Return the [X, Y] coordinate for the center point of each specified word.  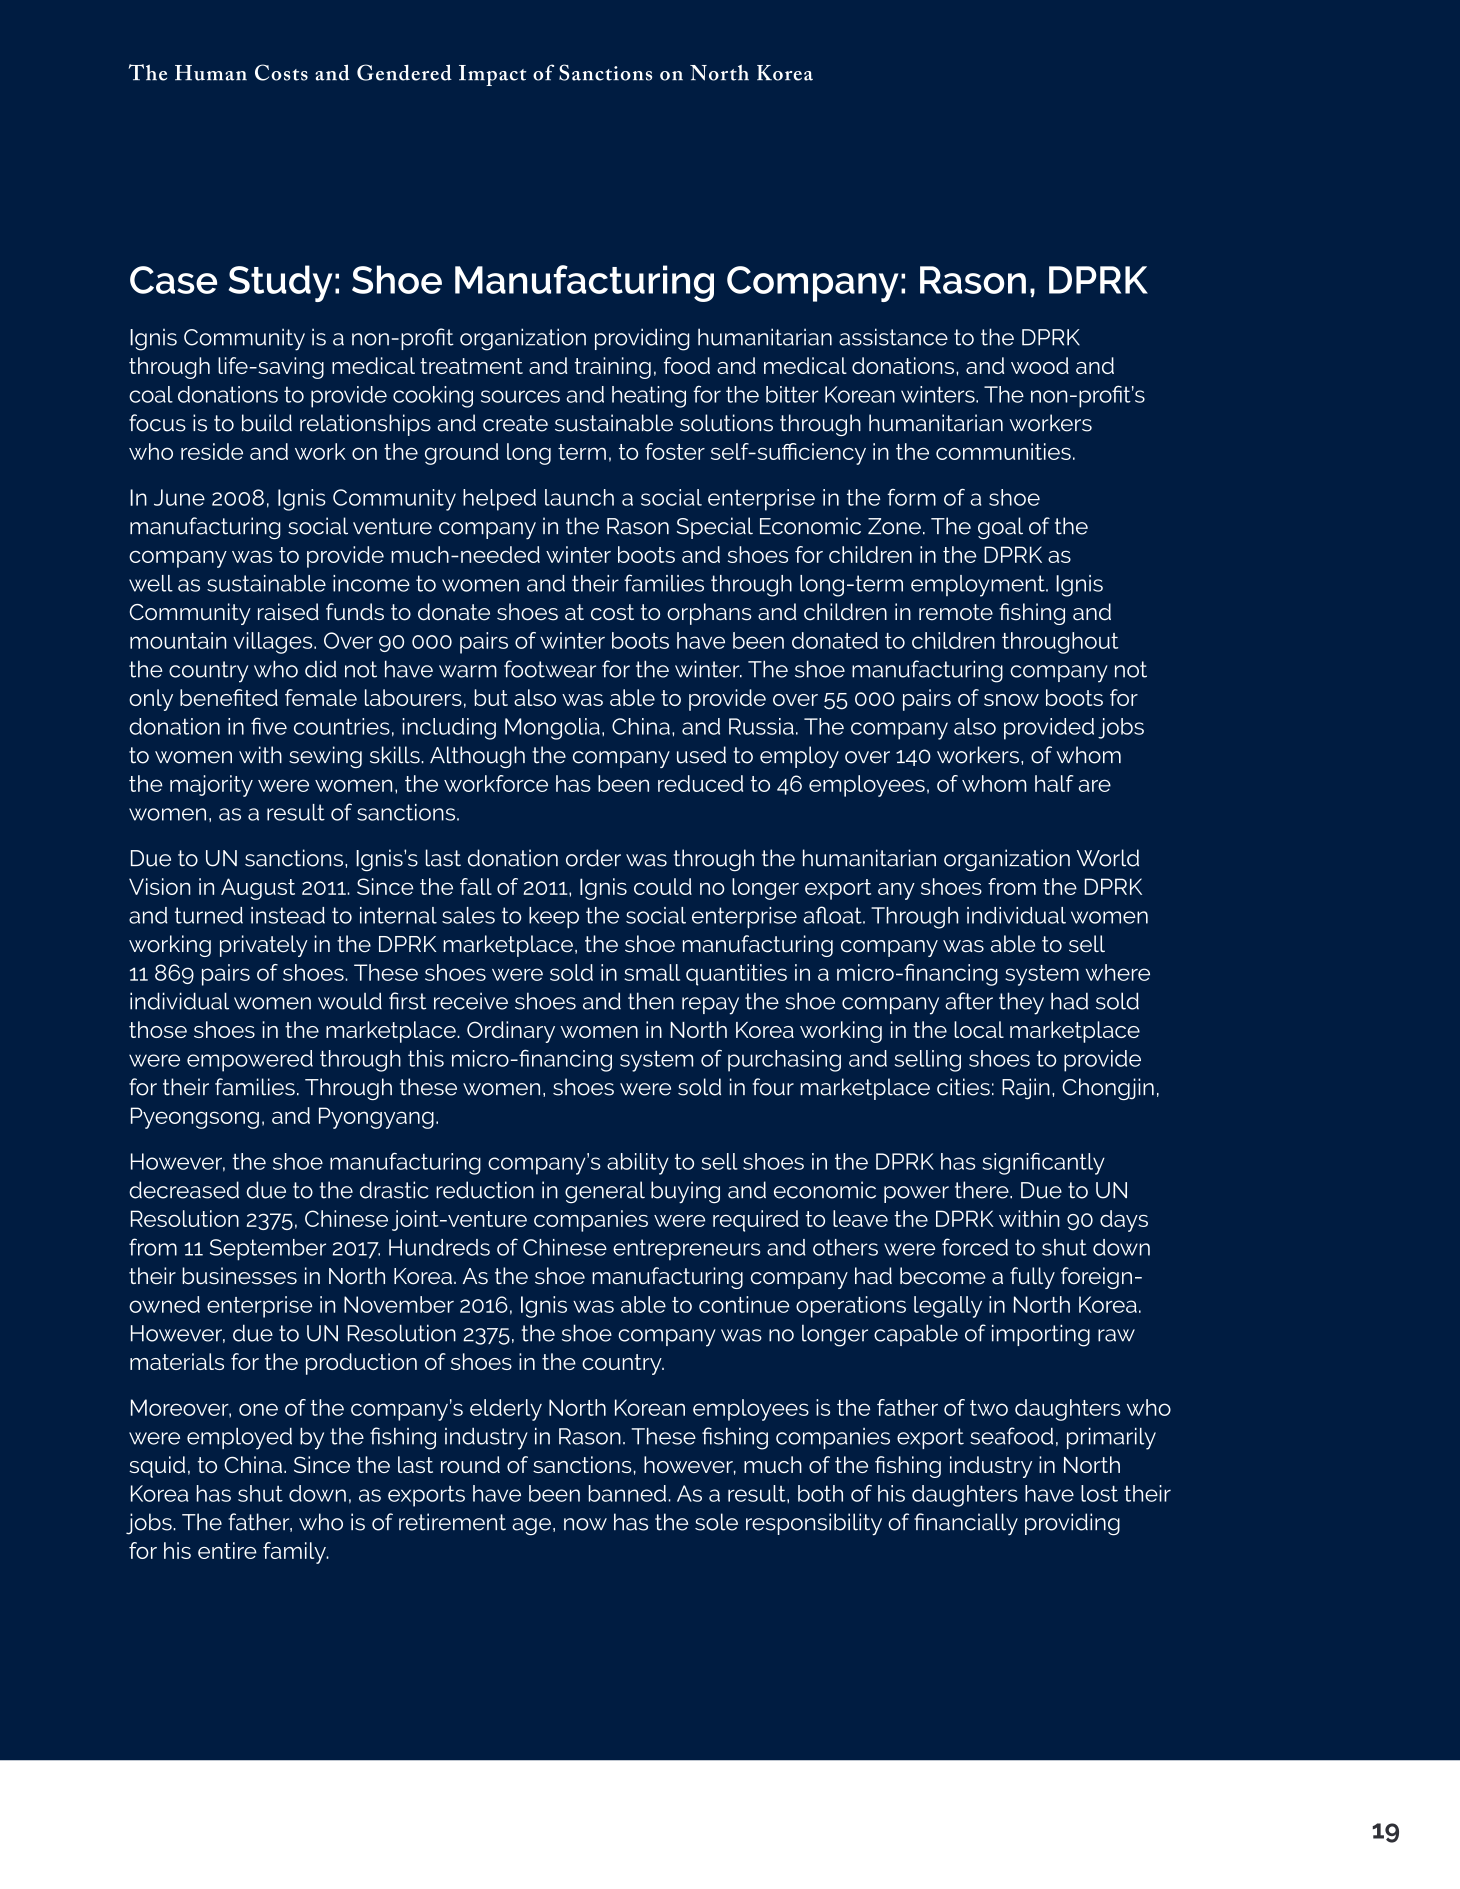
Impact [493, 75]
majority [211, 786]
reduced [700, 783]
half [1054, 783]
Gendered [404, 72]
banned [627, 1493]
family [295, 1553]
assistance [893, 337]
